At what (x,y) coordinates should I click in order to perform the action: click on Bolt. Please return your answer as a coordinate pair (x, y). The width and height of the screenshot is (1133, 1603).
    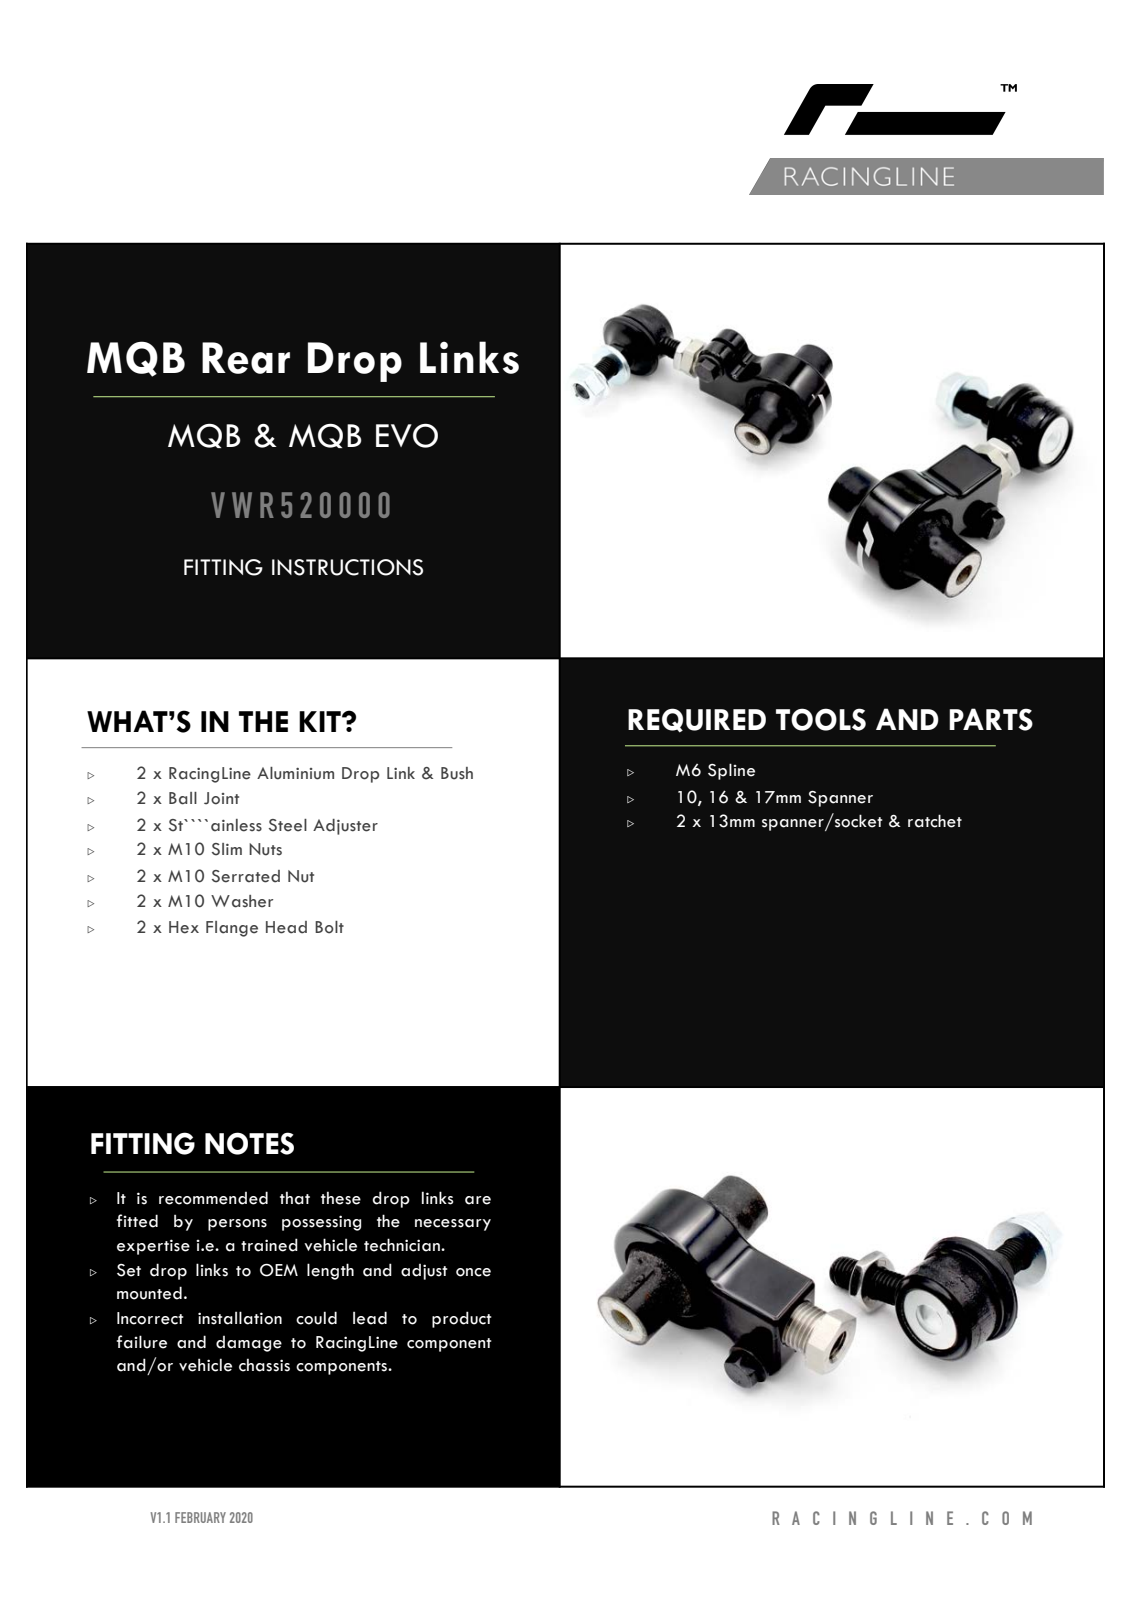
    Looking at the image, I should click on (329, 927).
